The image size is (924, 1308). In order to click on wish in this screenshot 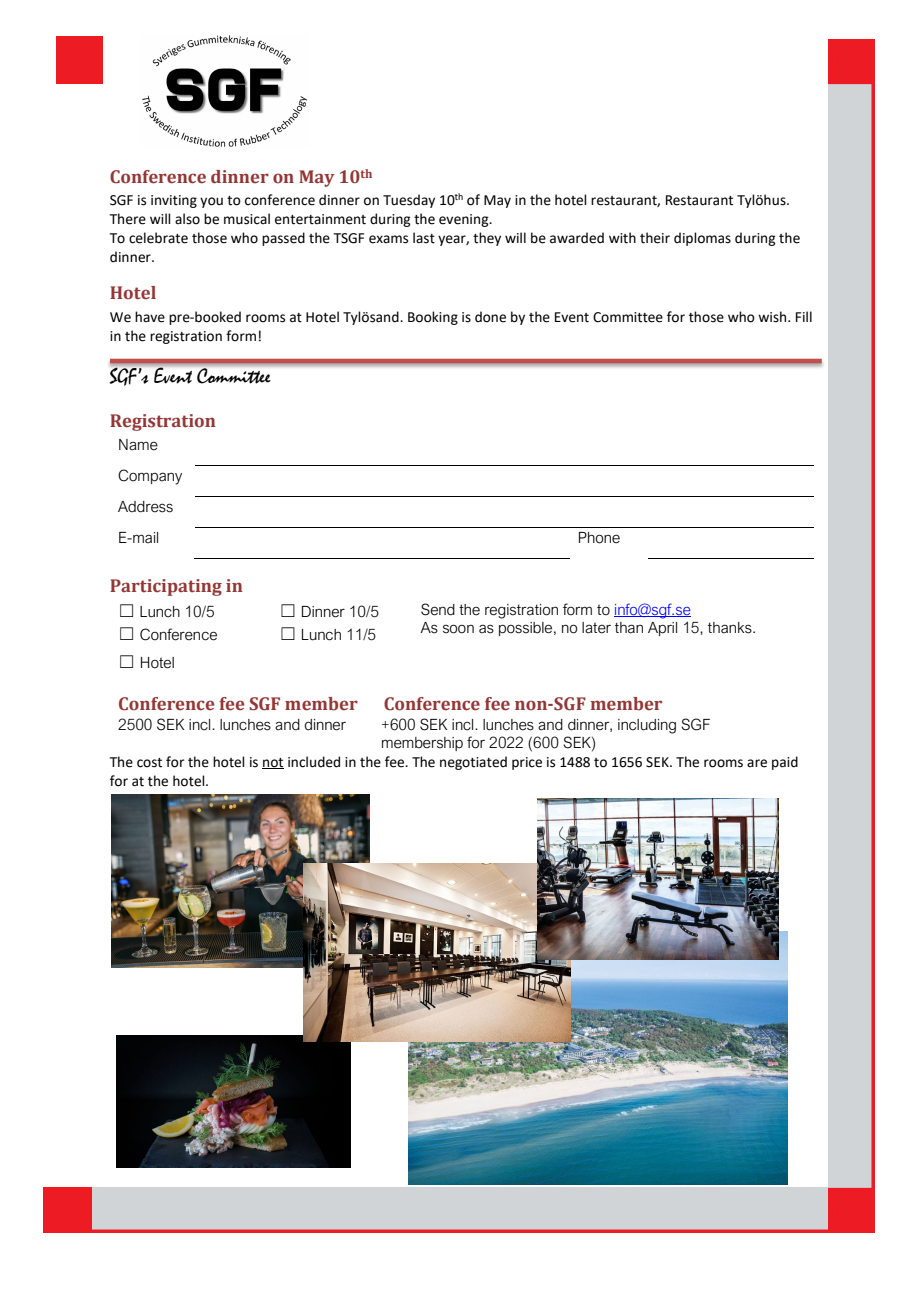, I will do `click(773, 317)`.
